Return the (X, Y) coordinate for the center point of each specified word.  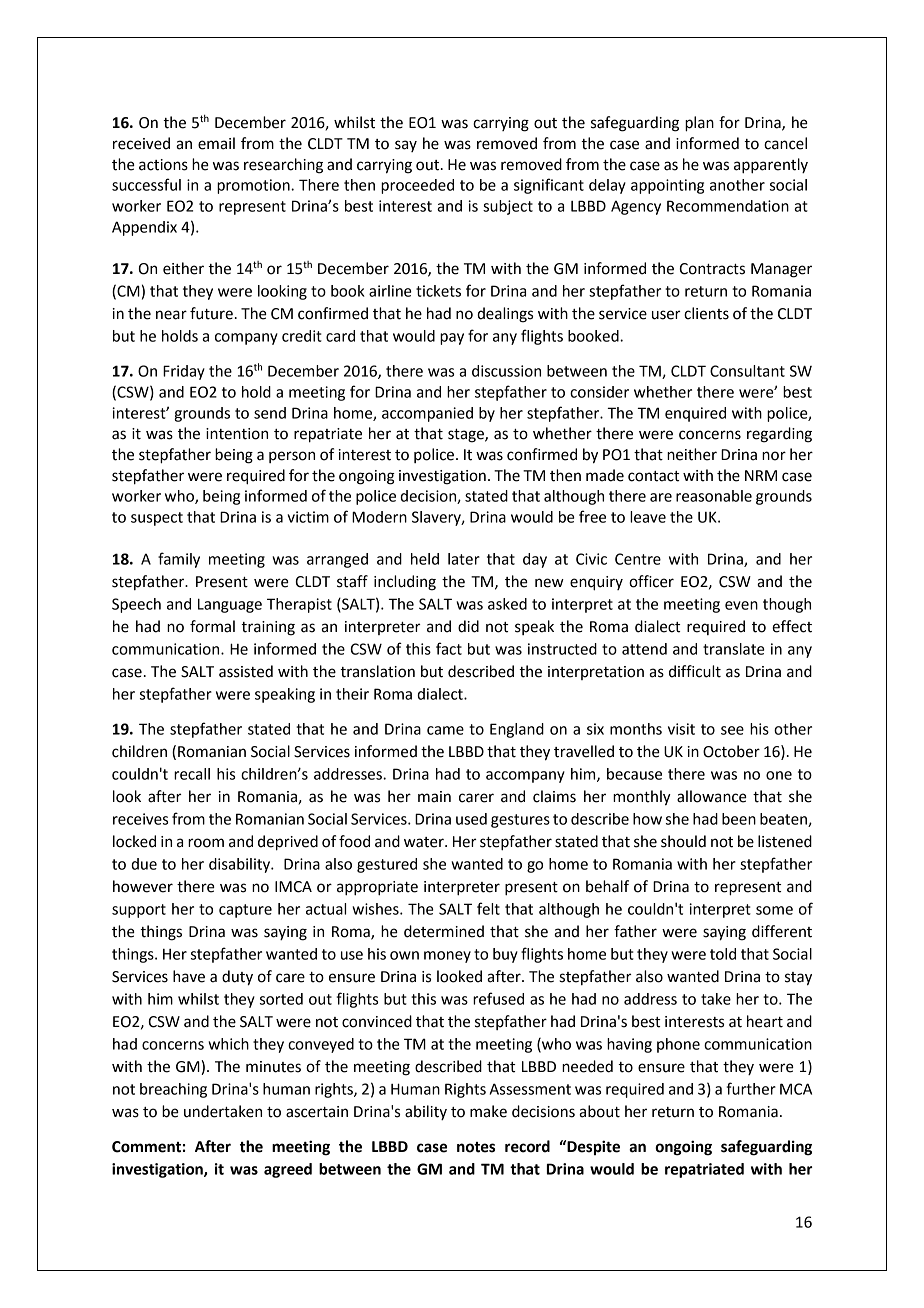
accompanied (427, 414)
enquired (695, 414)
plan (699, 124)
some (774, 910)
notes (476, 1147)
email (216, 143)
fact (449, 648)
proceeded (417, 186)
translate (734, 649)
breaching (173, 1090)
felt (488, 908)
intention (237, 434)
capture (245, 911)
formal (212, 626)
